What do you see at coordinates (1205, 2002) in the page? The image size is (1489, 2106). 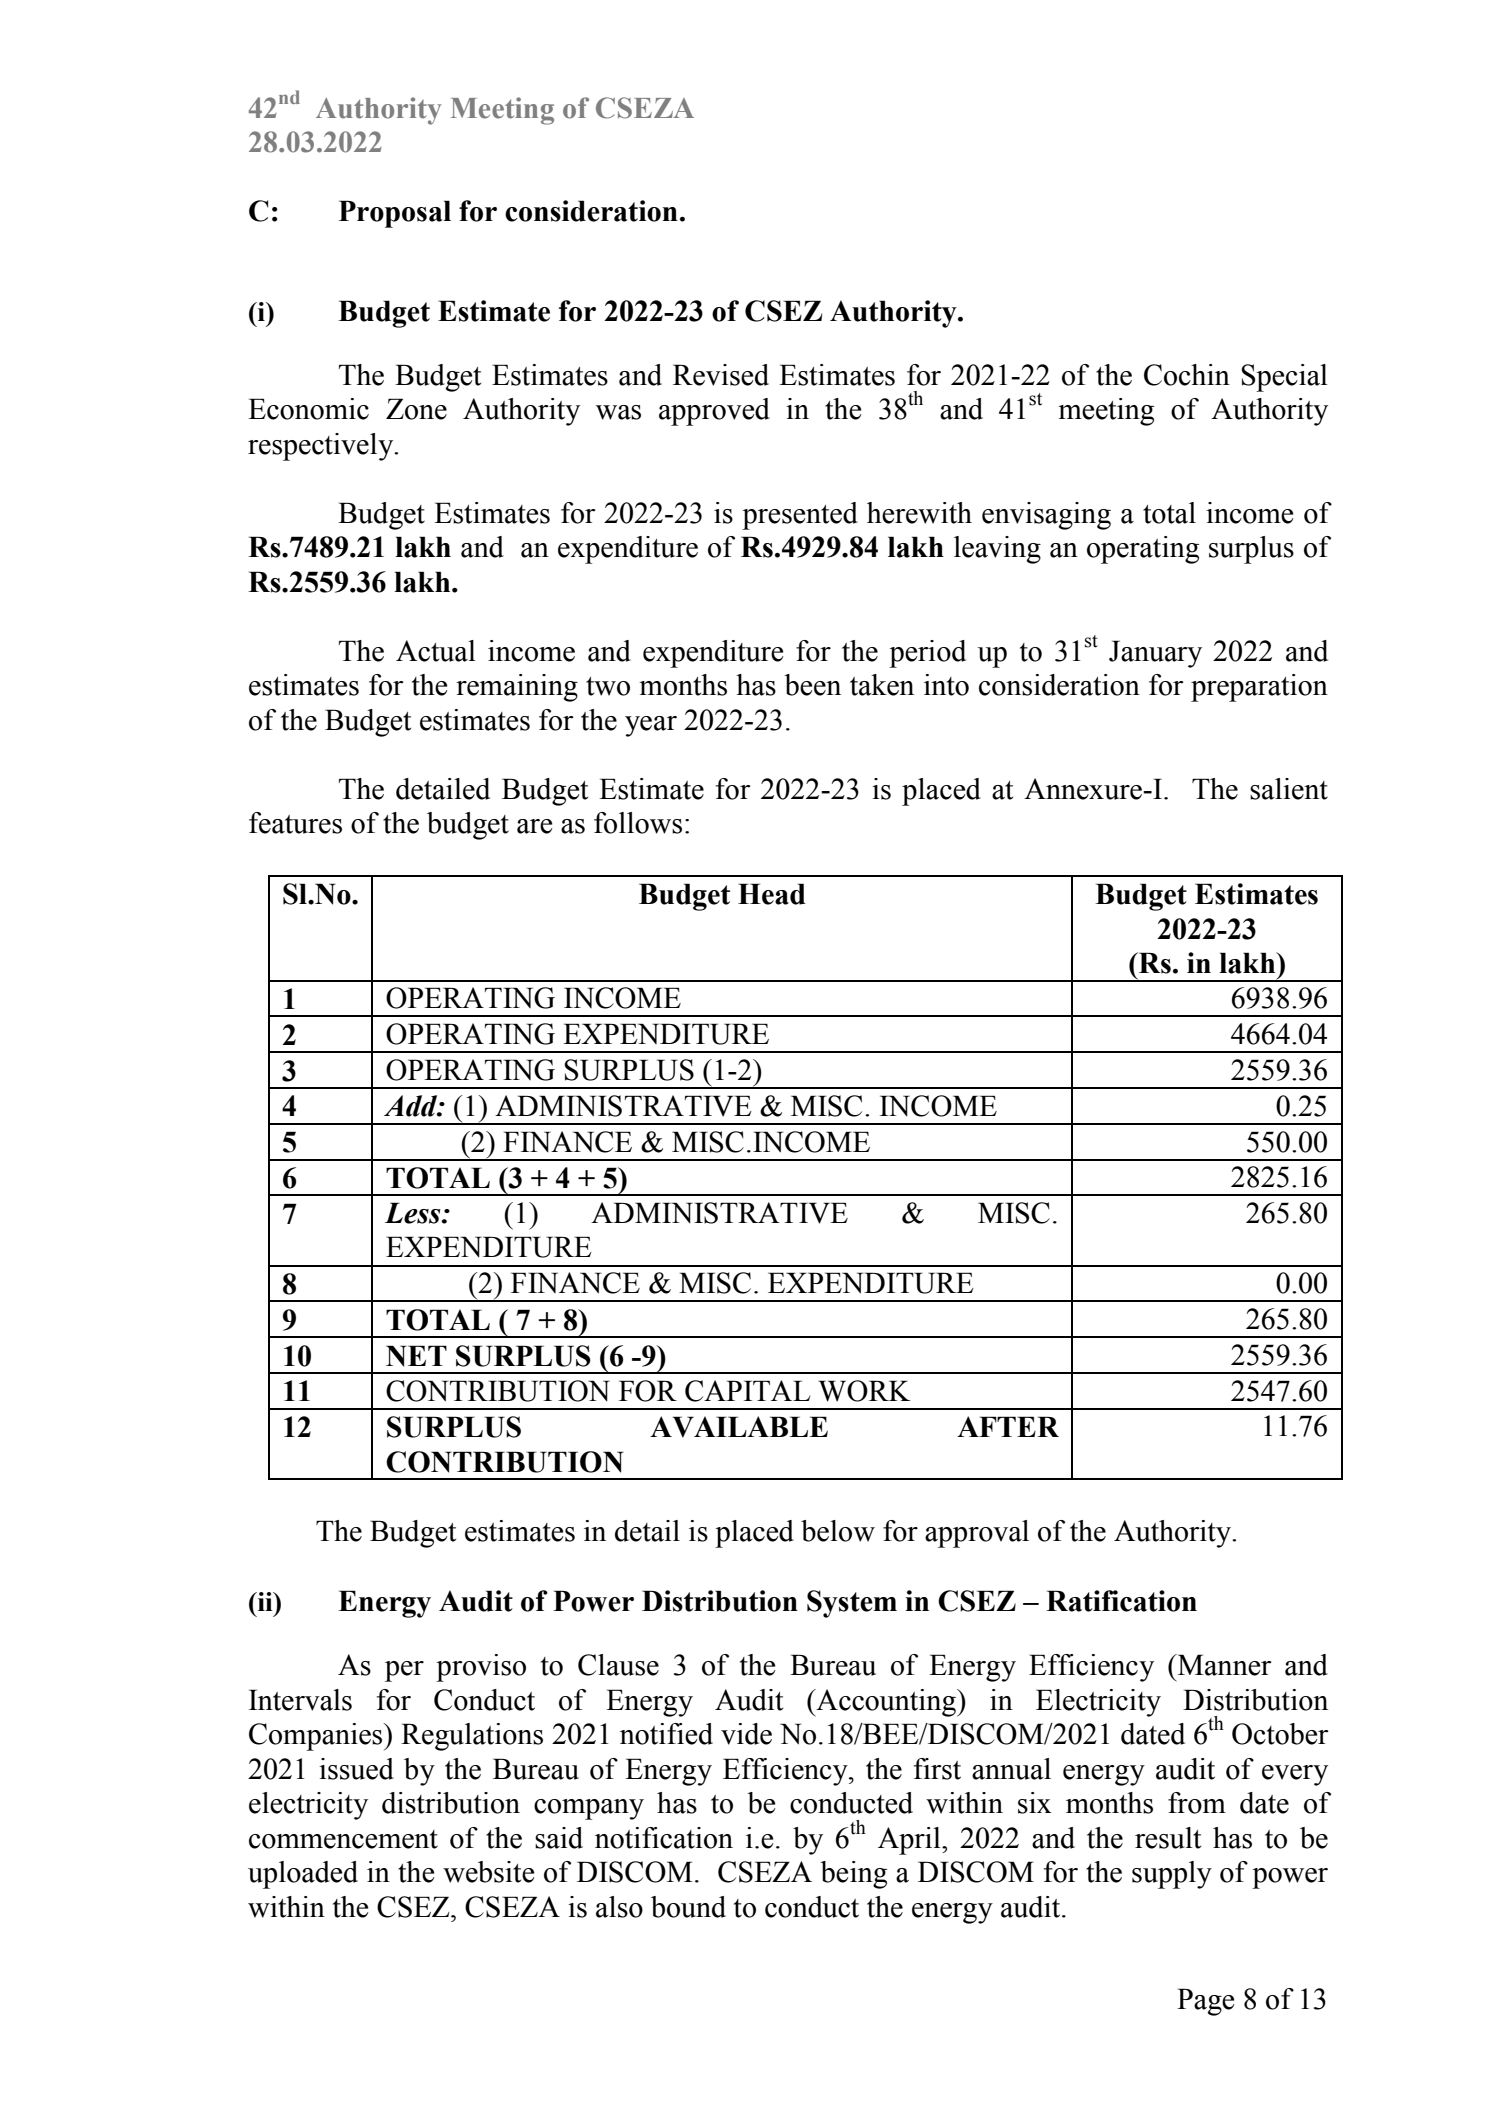 I see `Page` at bounding box center [1205, 2002].
